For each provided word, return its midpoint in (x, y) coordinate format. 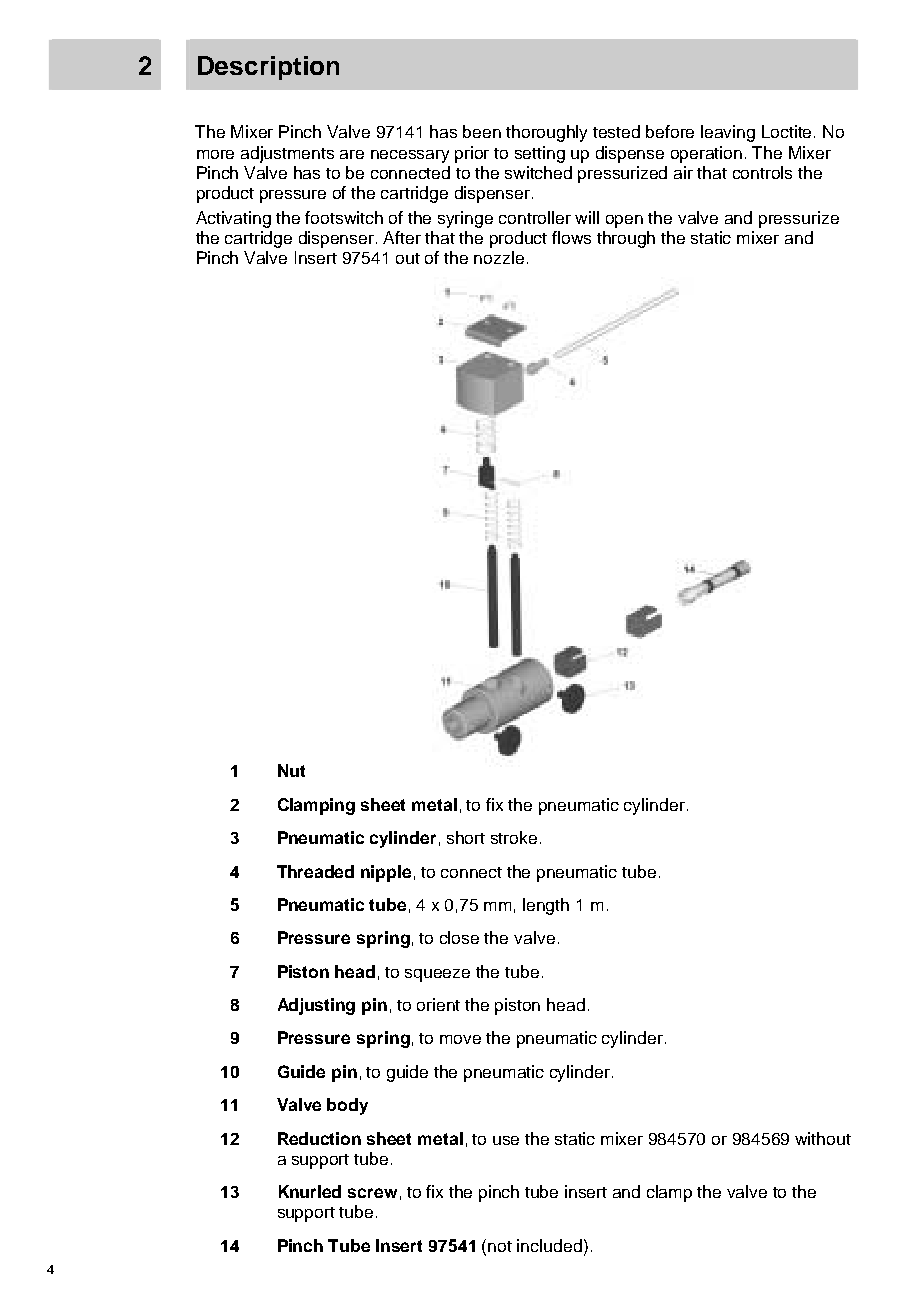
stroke (514, 837)
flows (571, 237)
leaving (728, 133)
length (546, 906)
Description (268, 68)
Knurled (310, 1191)
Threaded (315, 871)
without (823, 1138)
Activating (233, 219)
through (626, 239)
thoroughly (546, 133)
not (500, 1246)
